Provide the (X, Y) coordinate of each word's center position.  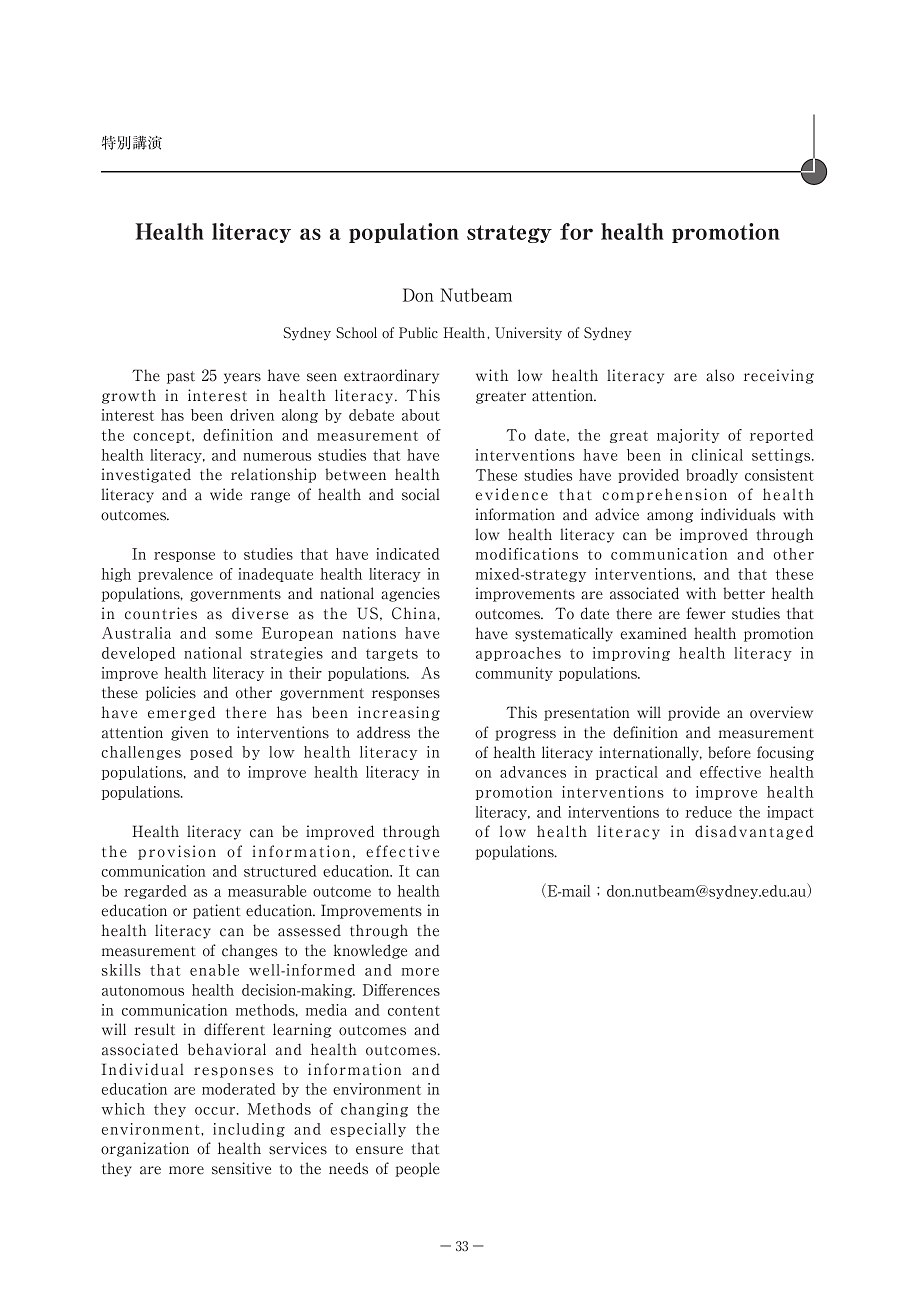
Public (418, 333)
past (181, 377)
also (720, 375)
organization (145, 1149)
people (417, 1169)
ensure (379, 1150)
